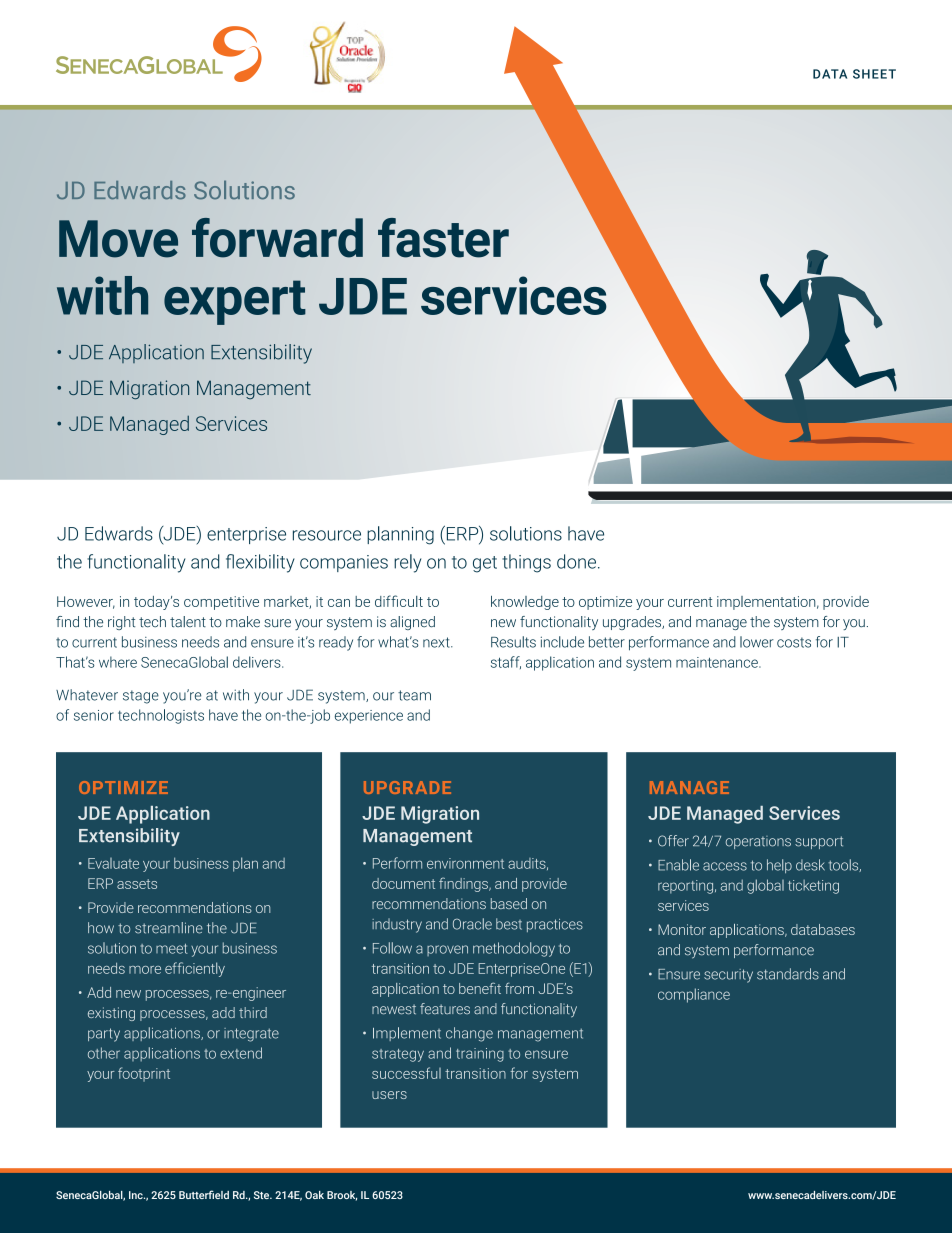 The height and width of the image is (1233, 952). Describe the element at coordinates (260, 563) in the image. I see `flexibility` at that location.
